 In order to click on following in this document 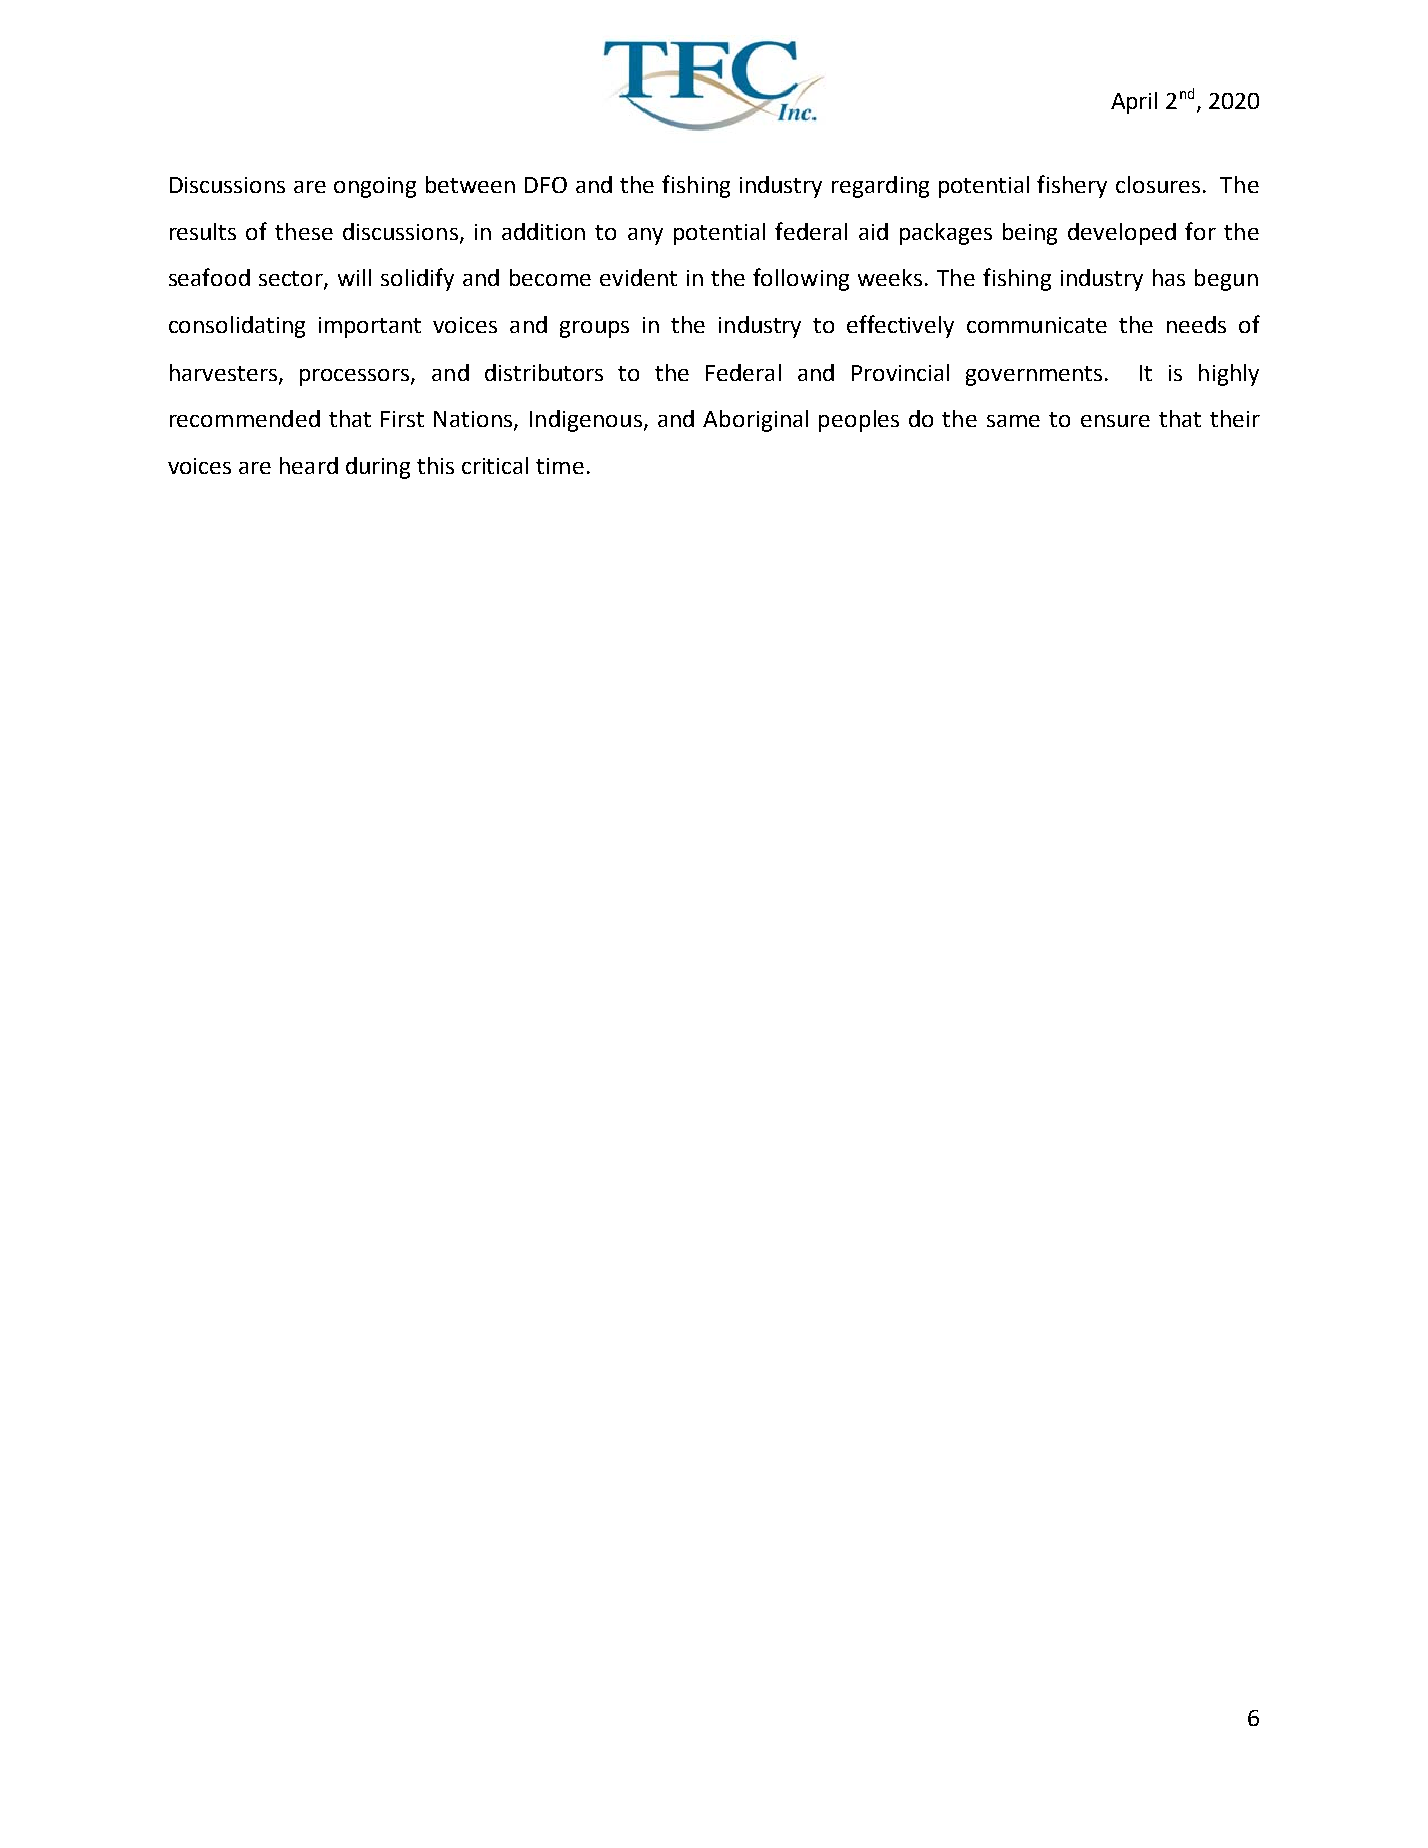, I will do `click(801, 279)`.
